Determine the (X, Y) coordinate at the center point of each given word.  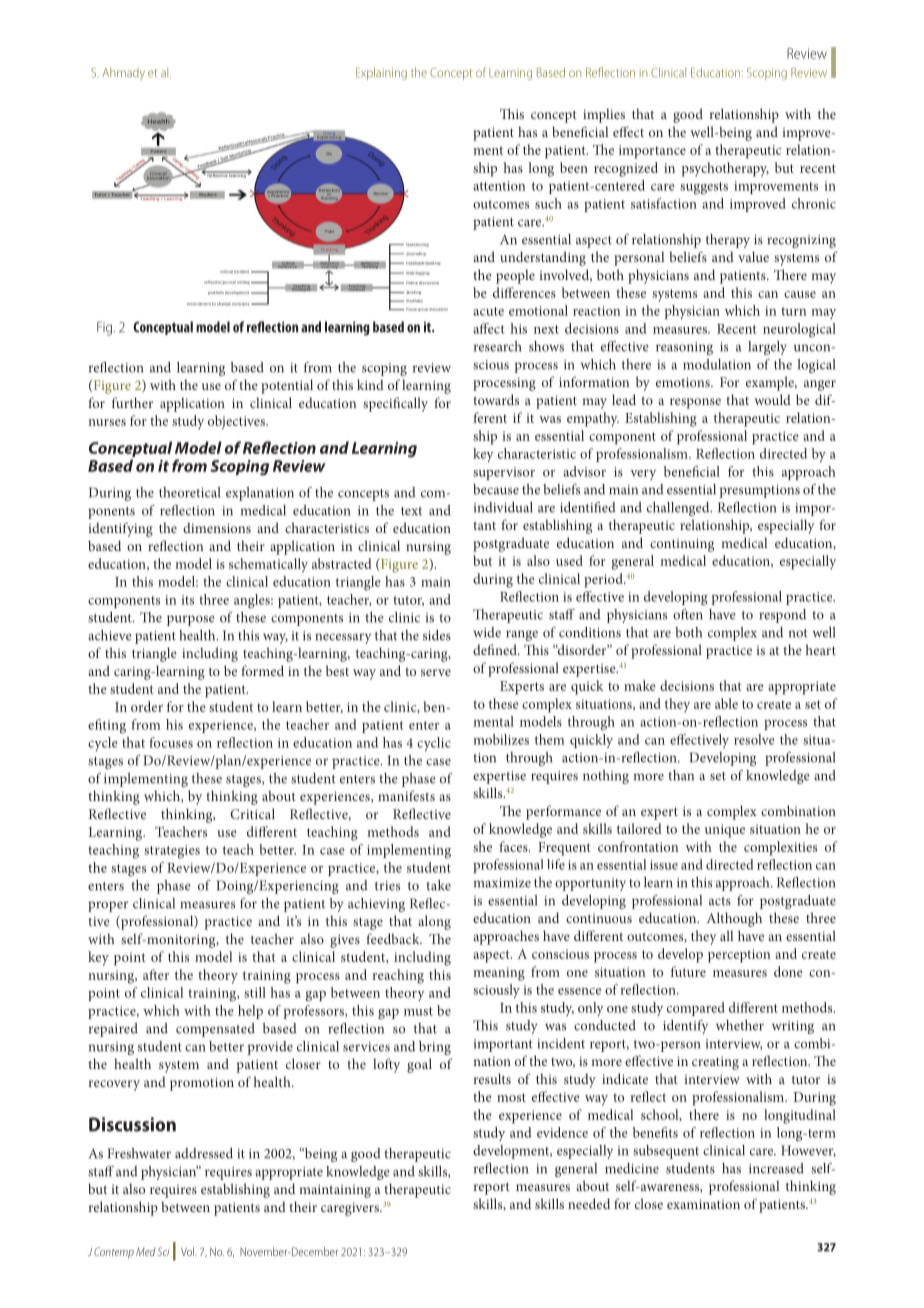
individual (503, 507)
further (132, 402)
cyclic (434, 744)
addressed (204, 1153)
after (156, 974)
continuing (682, 545)
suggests (704, 188)
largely (767, 348)
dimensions (217, 527)
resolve (754, 739)
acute (488, 311)
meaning (499, 974)
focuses (171, 742)
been (574, 167)
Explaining (381, 73)
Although (734, 919)
